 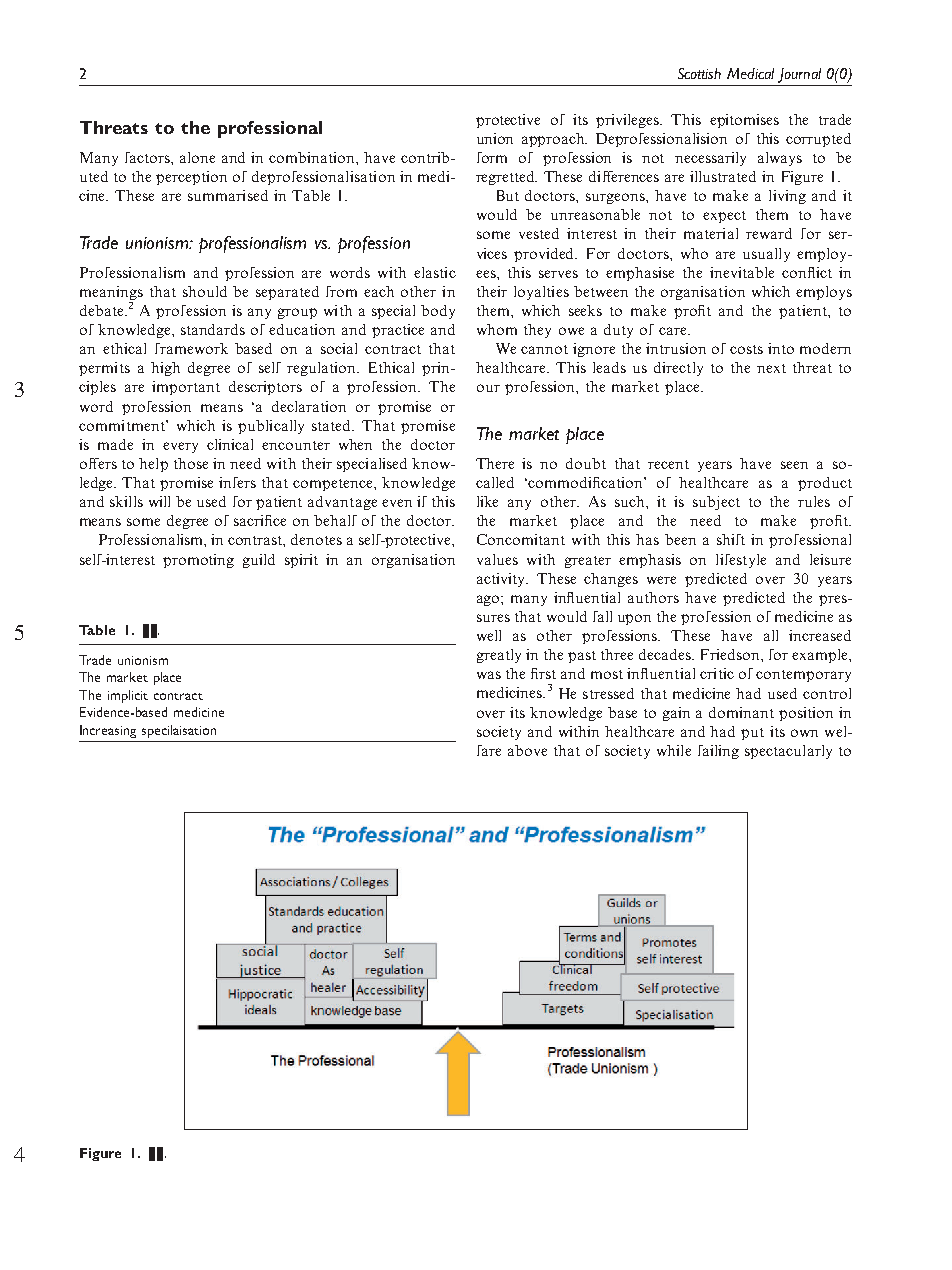 What do you see at coordinates (716, 503) in the page?
I see `subject` at bounding box center [716, 503].
